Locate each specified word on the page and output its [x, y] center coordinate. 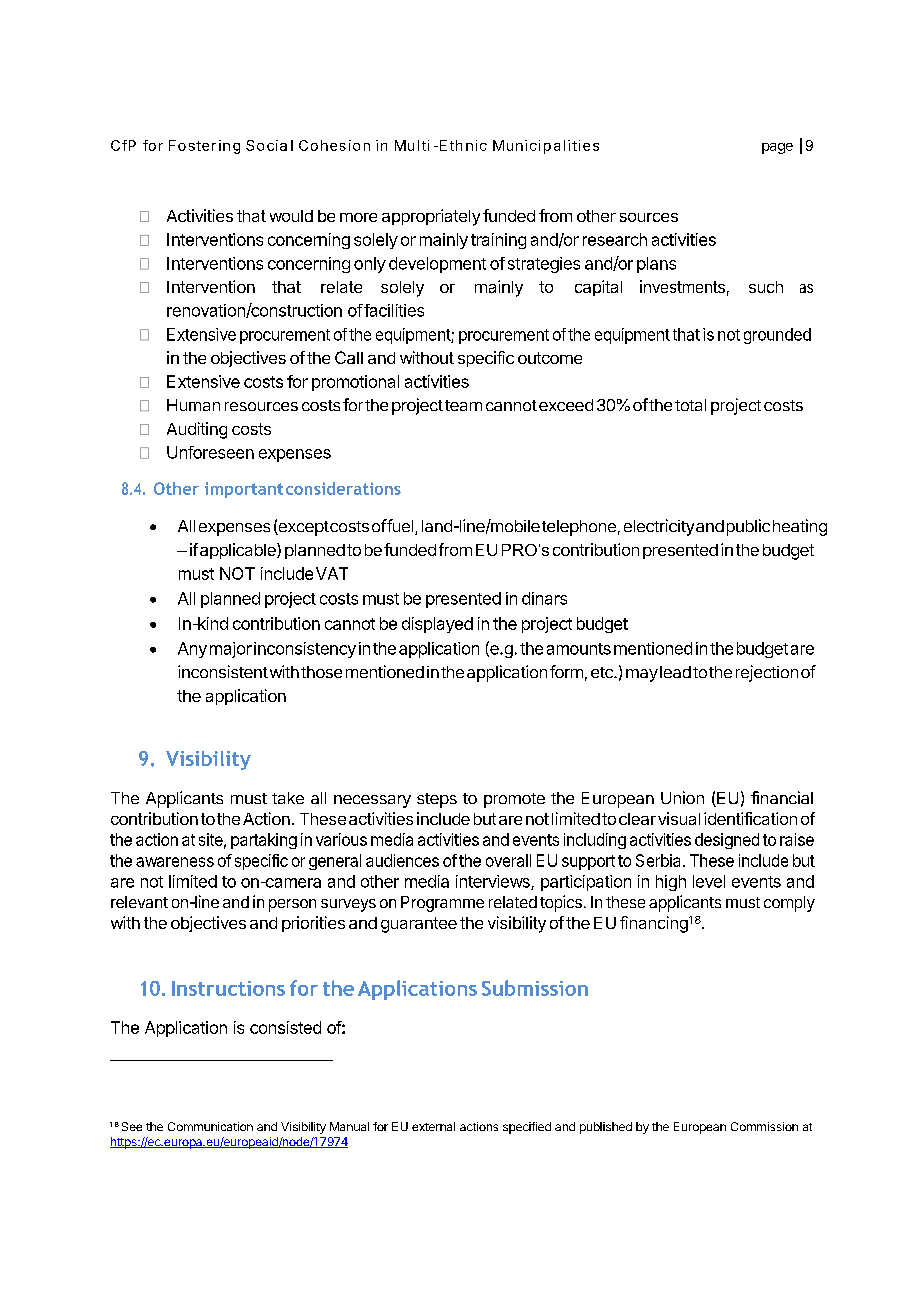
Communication [210, 1126]
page [777, 148]
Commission [764, 1126]
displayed [437, 625]
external [433, 1126]
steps [437, 800]
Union [682, 797]
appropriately [431, 217]
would [291, 216]
